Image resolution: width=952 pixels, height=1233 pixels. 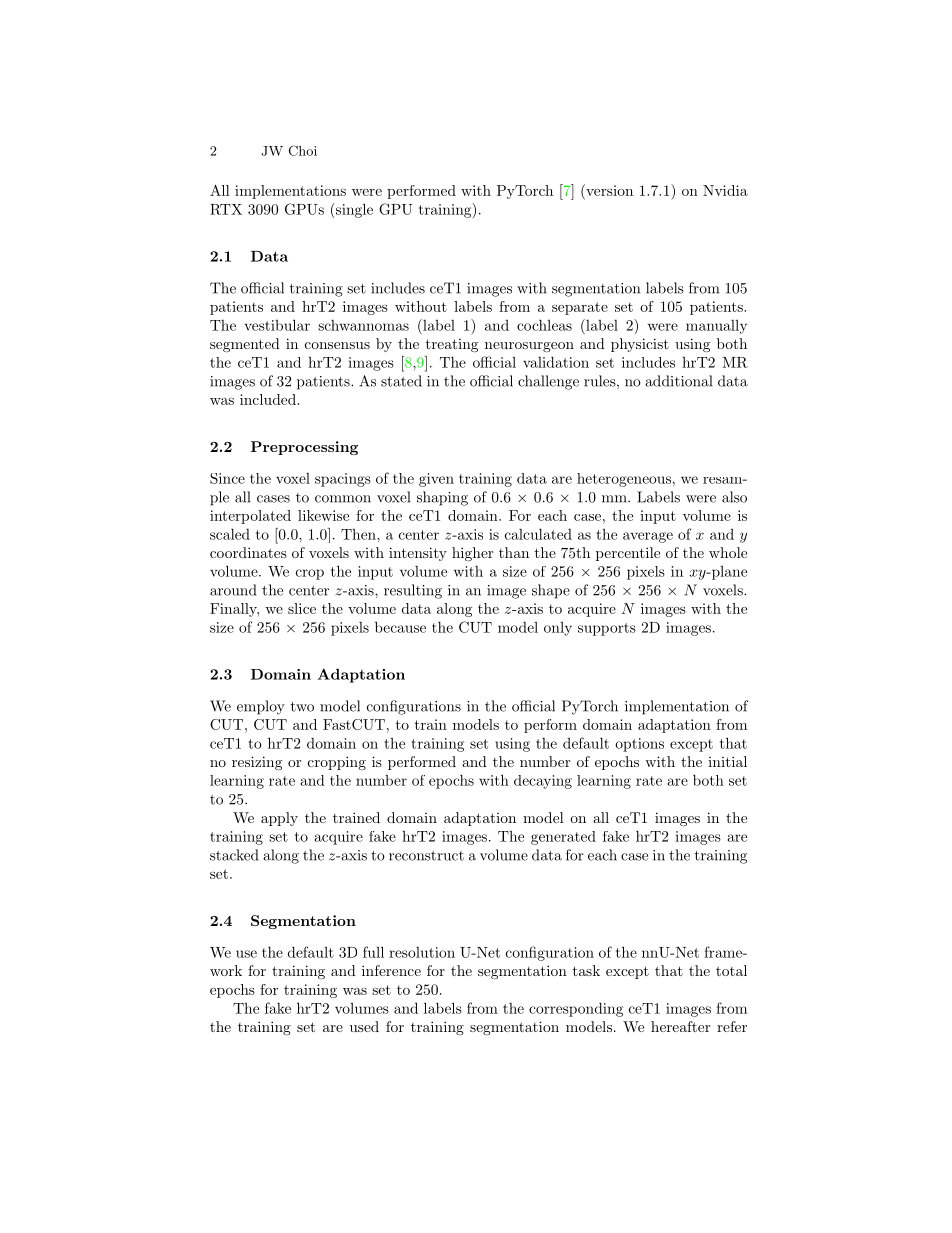 I want to click on options, so click(x=639, y=745).
